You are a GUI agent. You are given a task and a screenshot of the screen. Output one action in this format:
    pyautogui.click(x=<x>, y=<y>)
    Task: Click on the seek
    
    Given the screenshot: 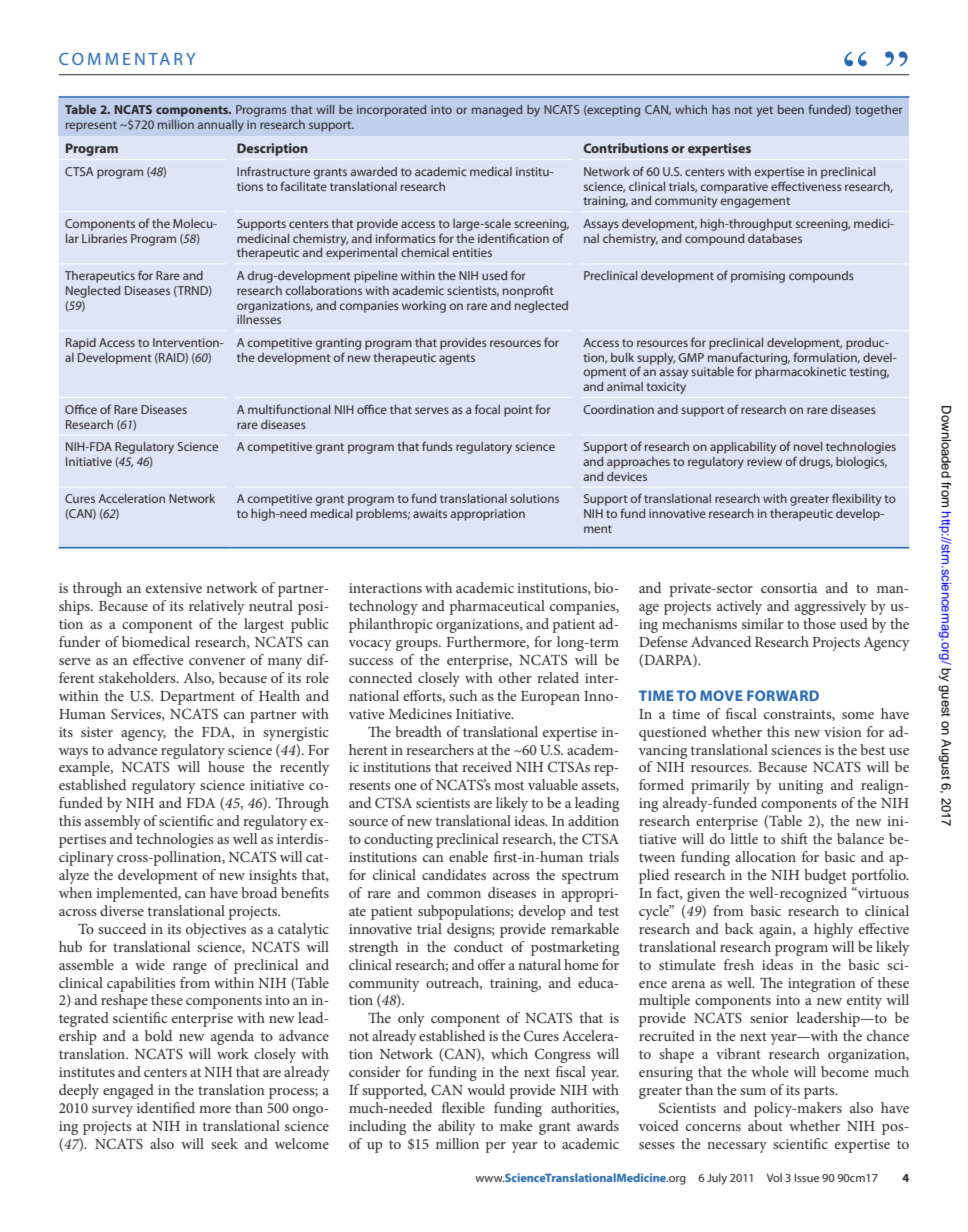 What is the action you would take?
    pyautogui.click(x=224, y=1143)
